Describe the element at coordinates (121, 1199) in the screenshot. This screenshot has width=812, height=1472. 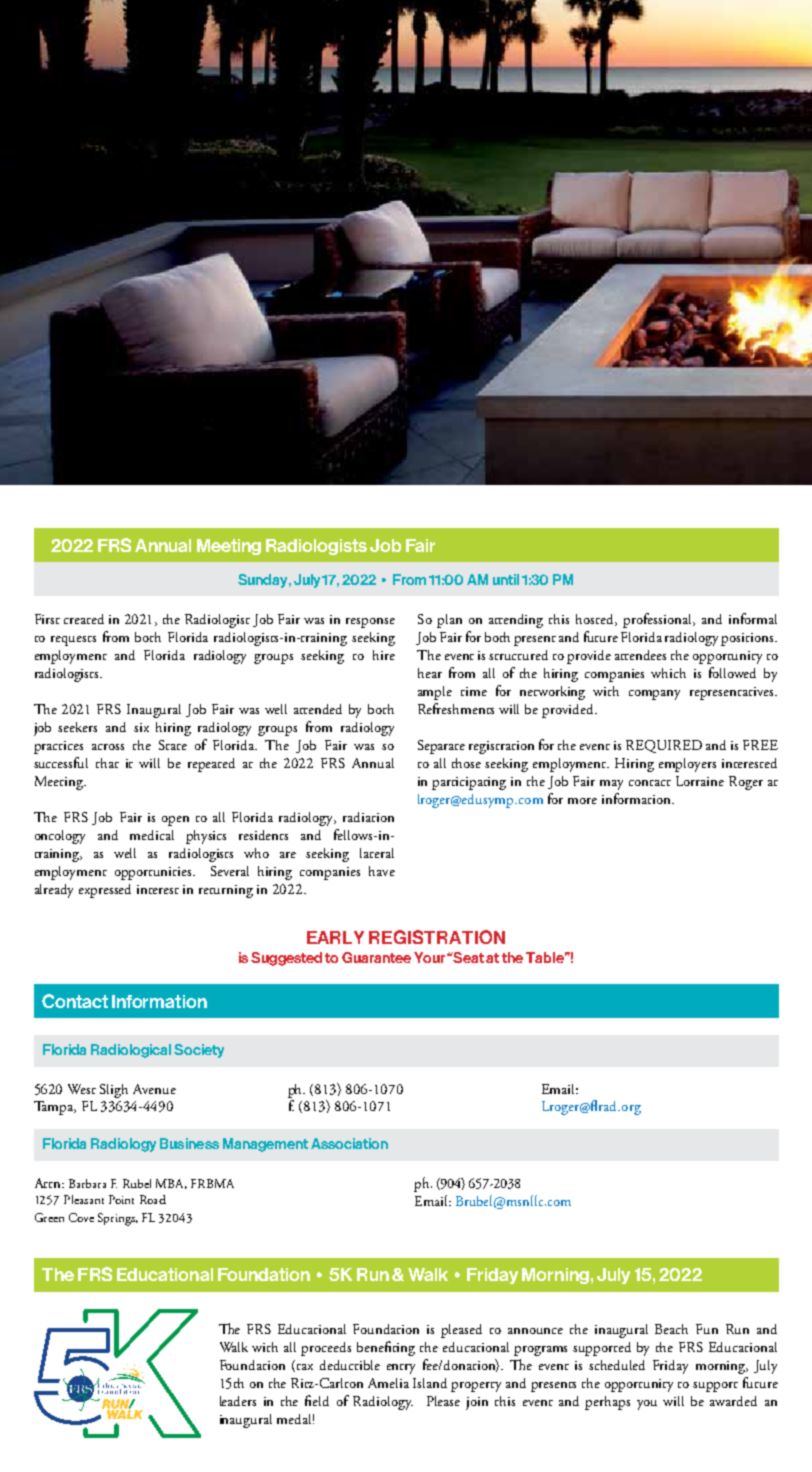
I see `Point` at that location.
